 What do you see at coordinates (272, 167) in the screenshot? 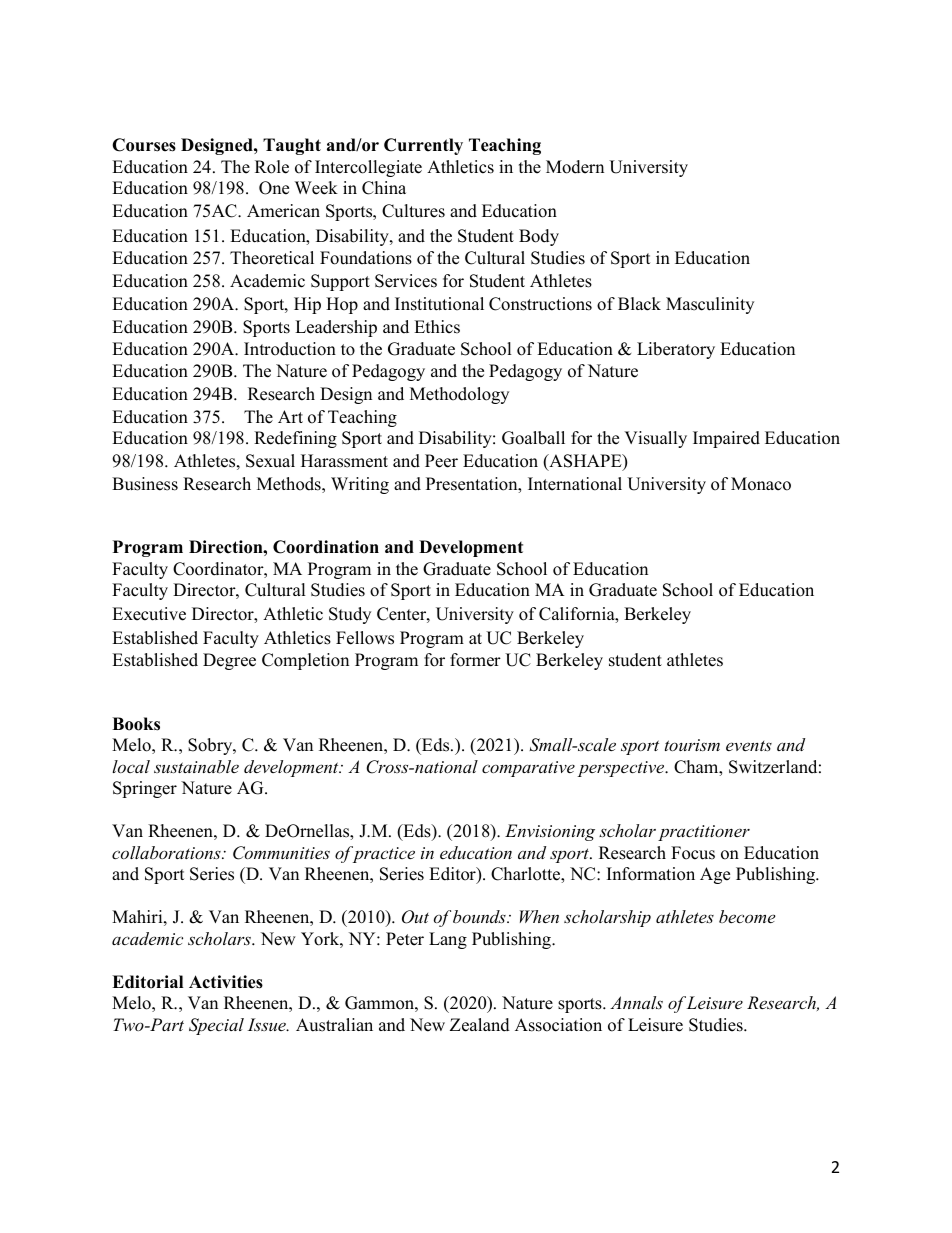
I see `Role` at bounding box center [272, 167].
